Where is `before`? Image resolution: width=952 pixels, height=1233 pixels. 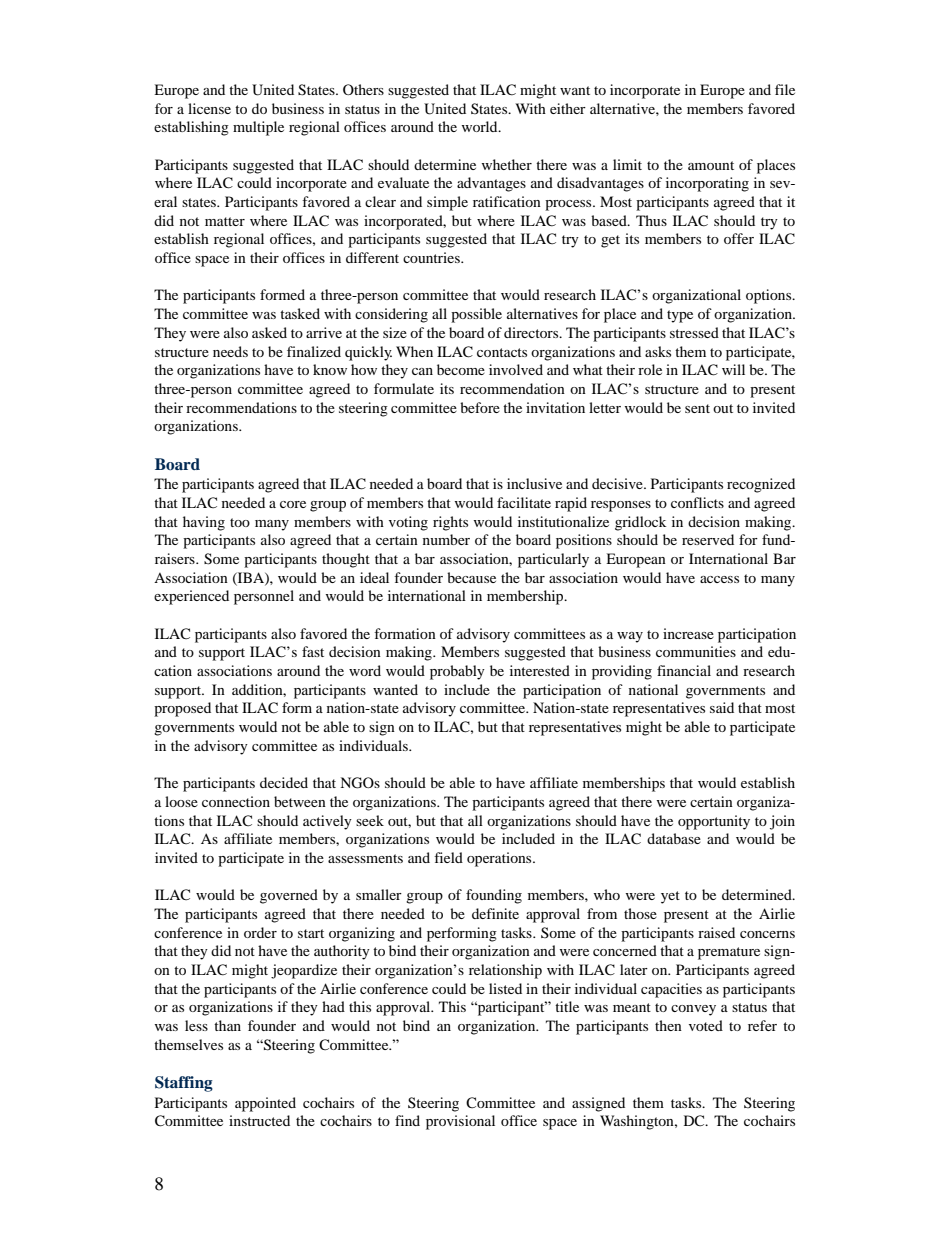
before is located at coordinates (480, 407).
